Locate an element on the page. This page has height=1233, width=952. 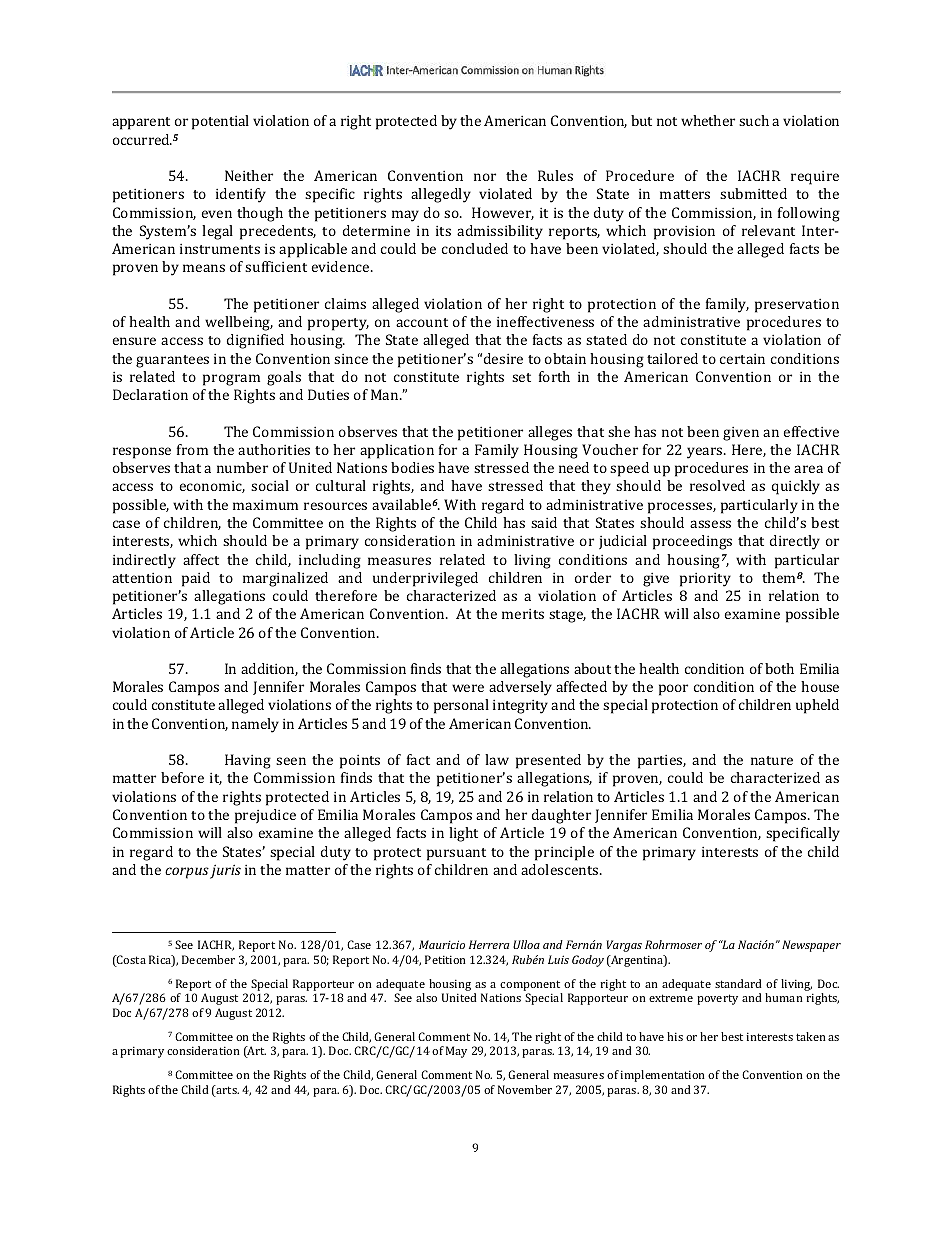
nature is located at coordinates (772, 760).
